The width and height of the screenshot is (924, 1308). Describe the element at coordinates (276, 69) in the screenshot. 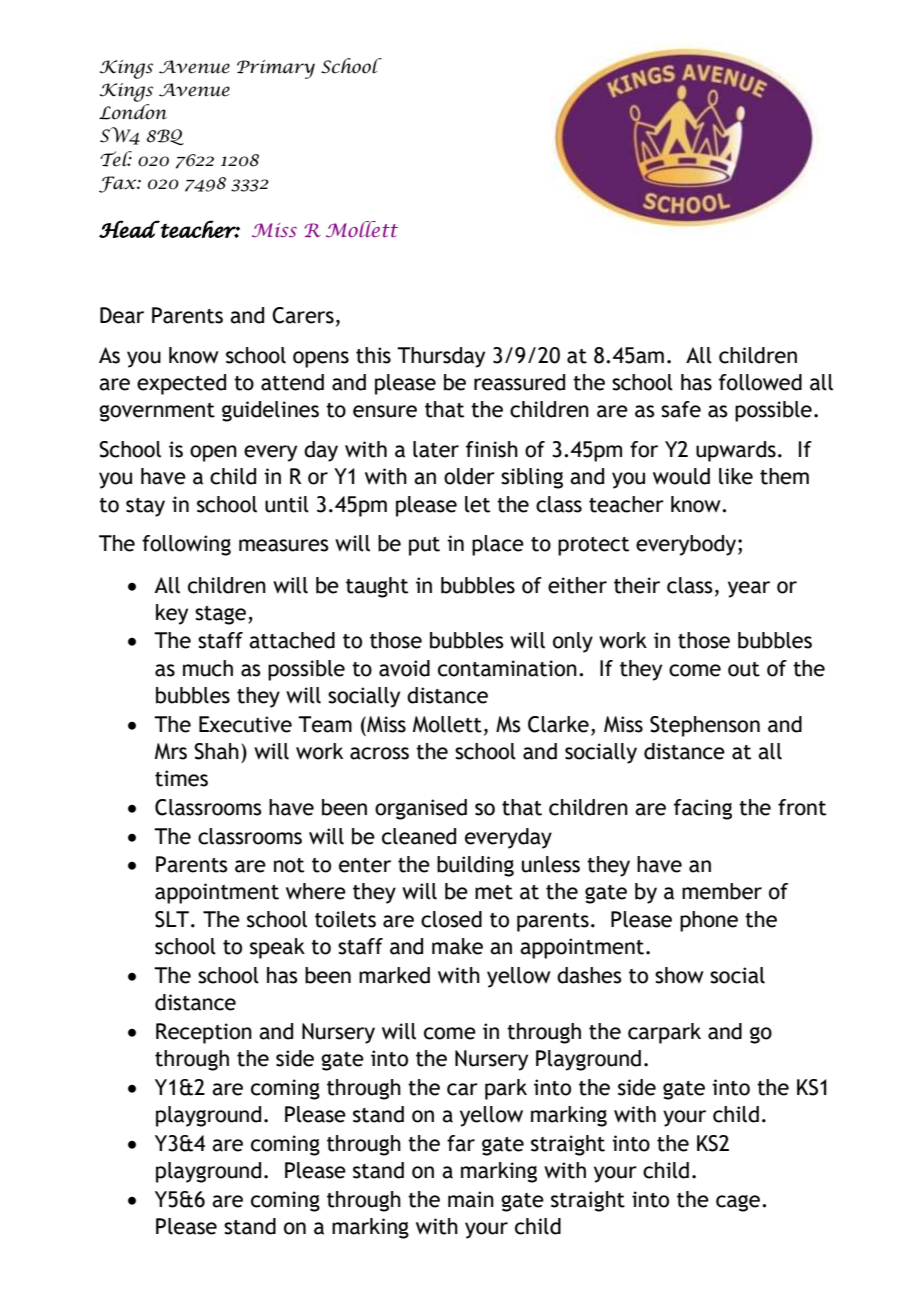

I see `Primary` at that location.
